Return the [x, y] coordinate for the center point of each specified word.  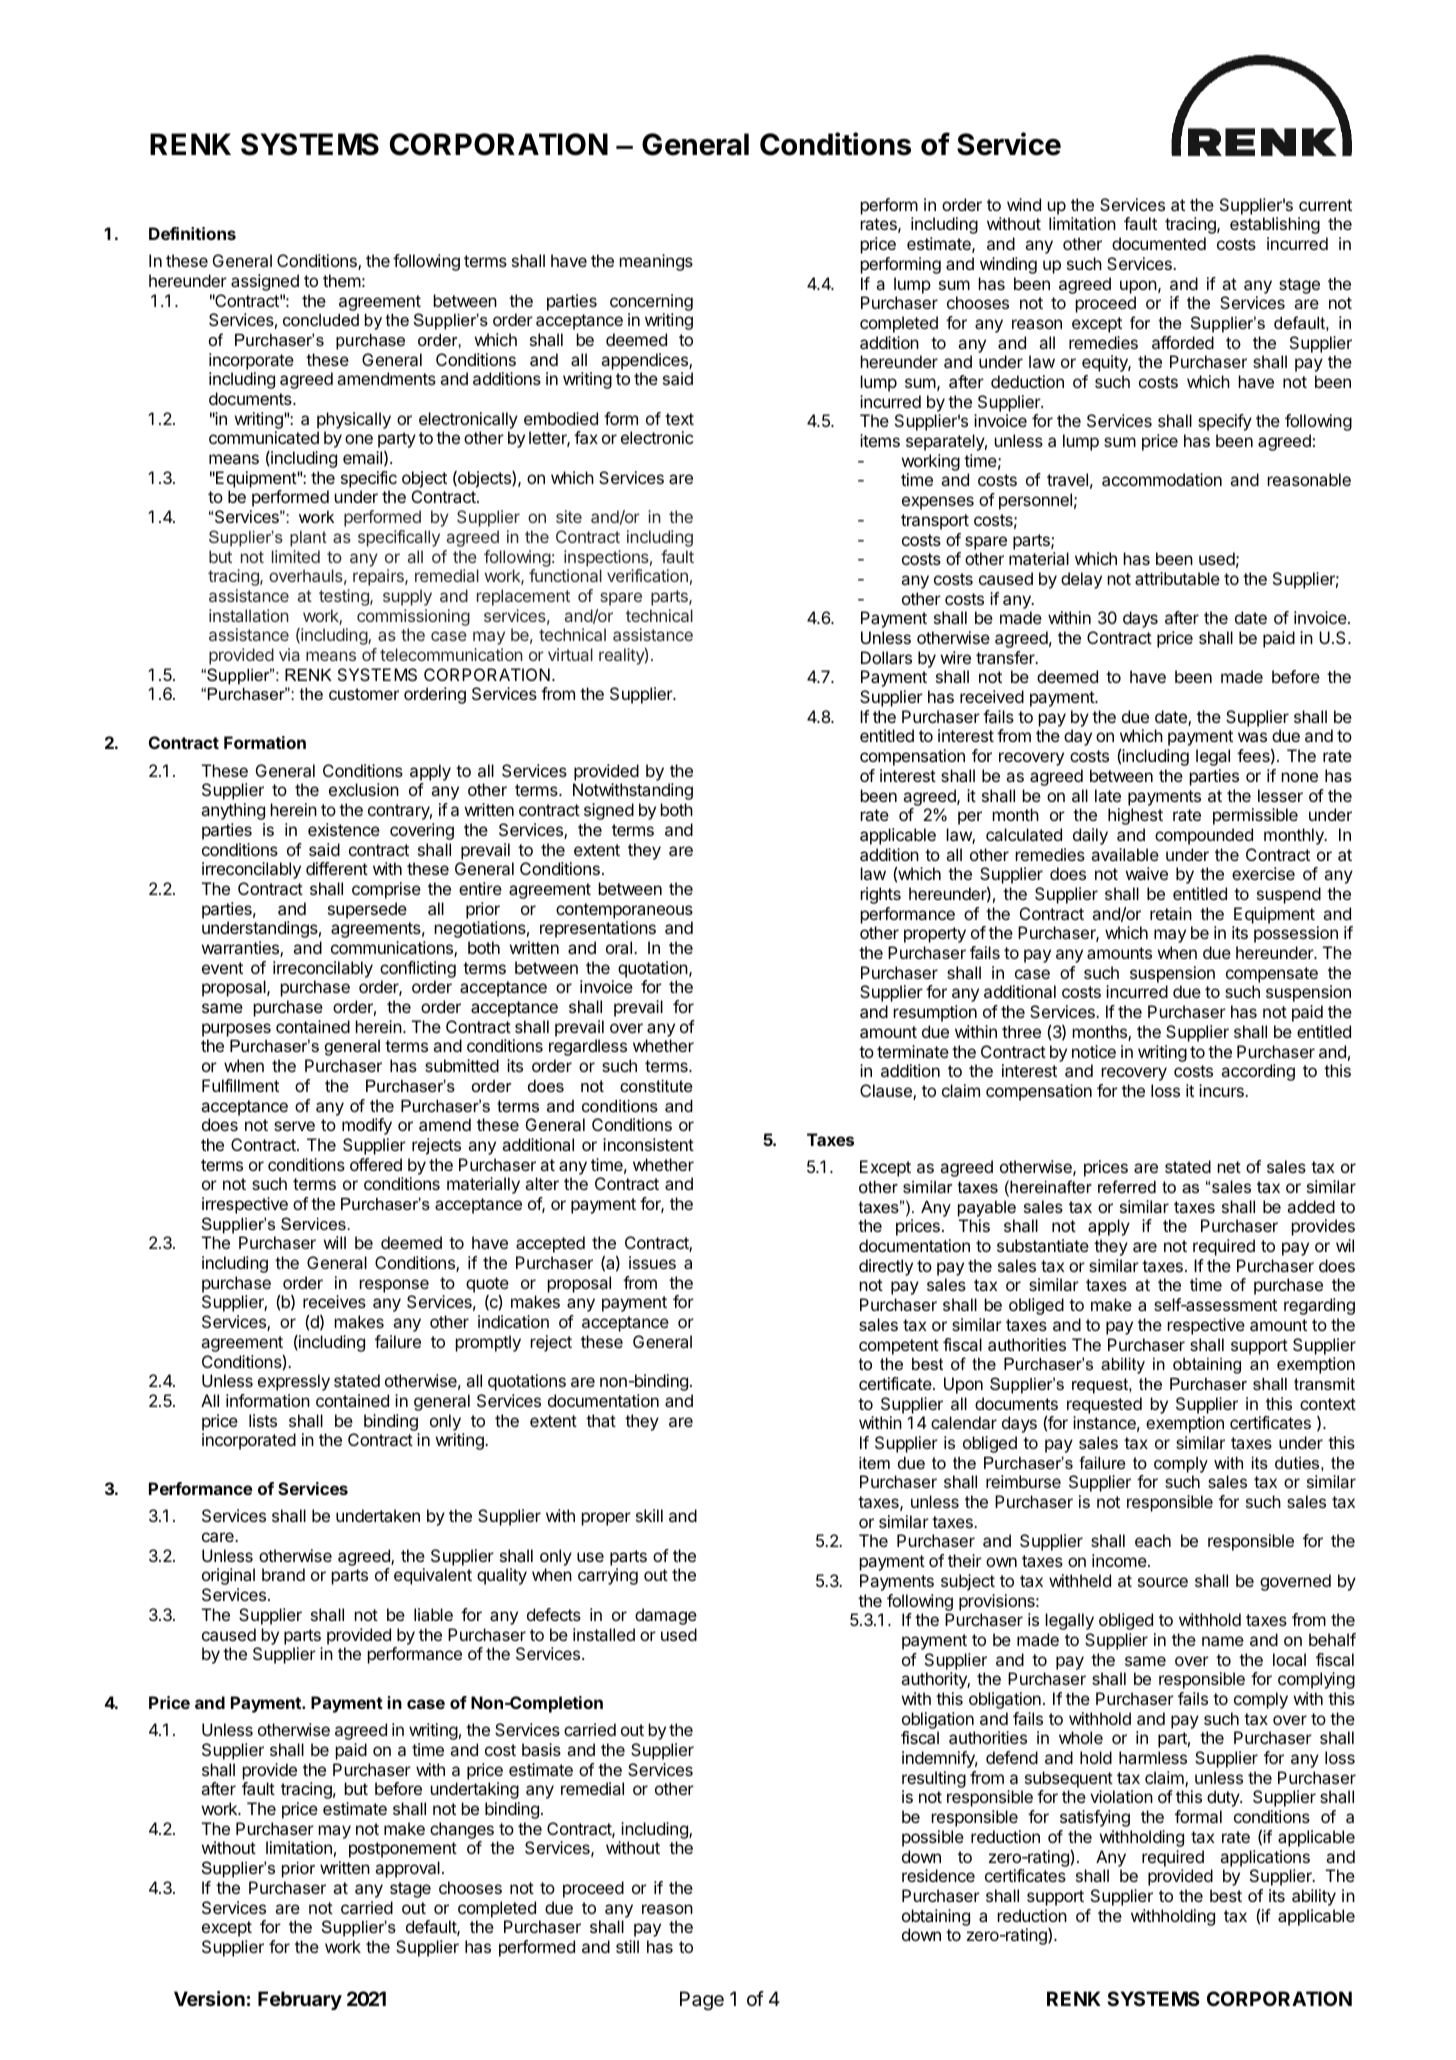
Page [702, 2000]
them [342, 280]
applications [1265, 1858]
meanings [656, 262]
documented [1159, 243]
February [300, 2000]
